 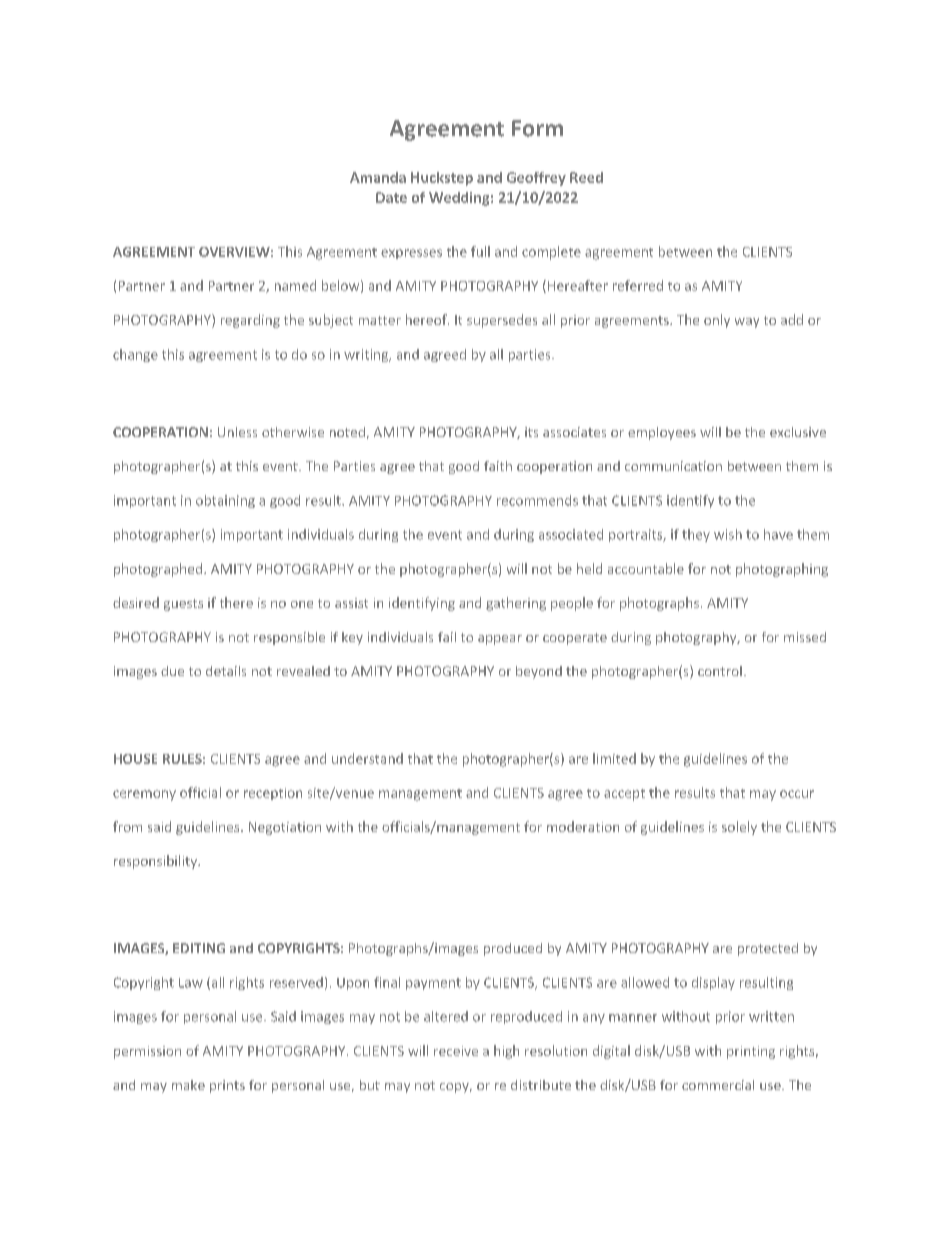 What do you see at coordinates (536, 179) in the screenshot?
I see `Geoffrey` at bounding box center [536, 179].
